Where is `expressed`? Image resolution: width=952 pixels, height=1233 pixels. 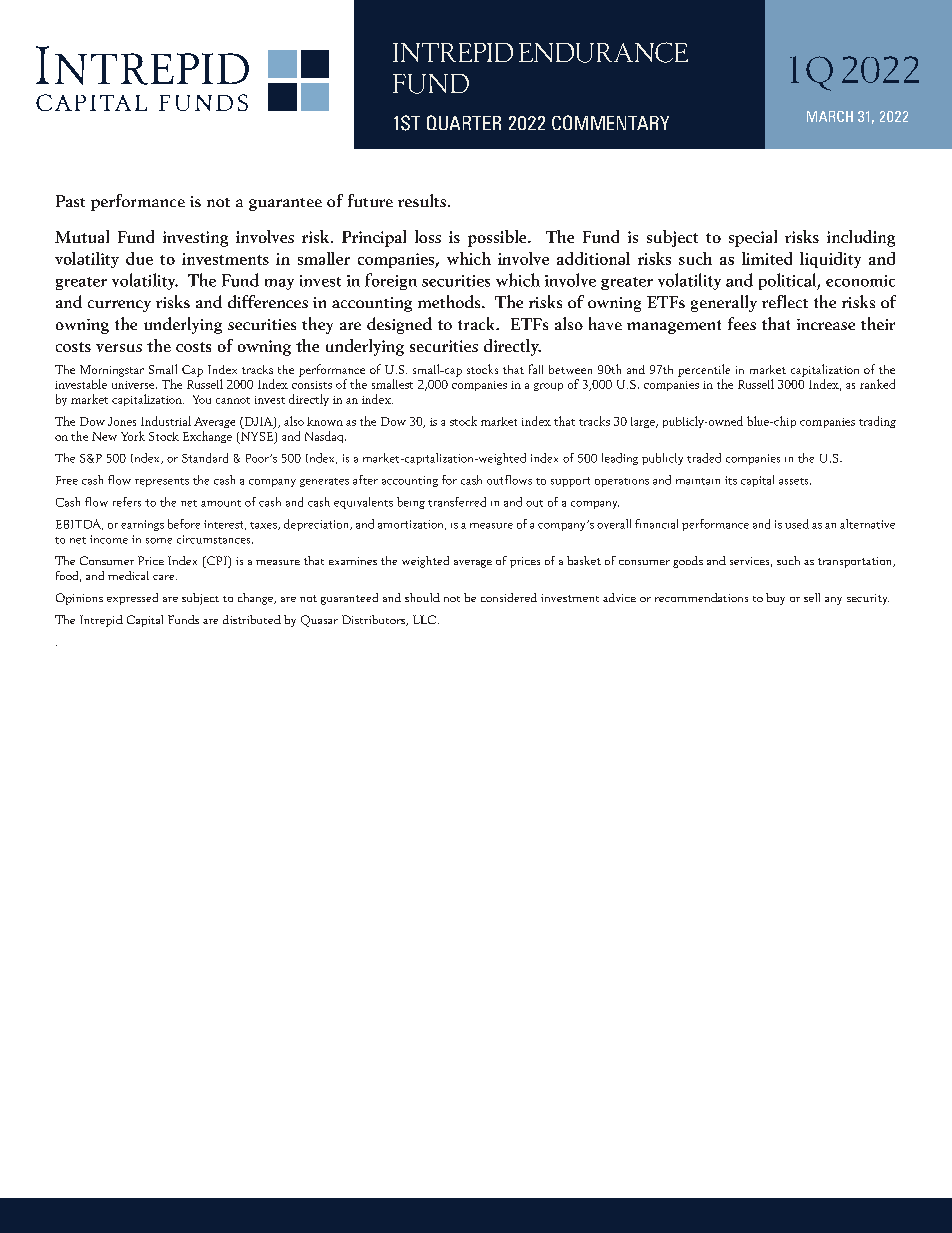
expressed is located at coordinates (132, 599).
